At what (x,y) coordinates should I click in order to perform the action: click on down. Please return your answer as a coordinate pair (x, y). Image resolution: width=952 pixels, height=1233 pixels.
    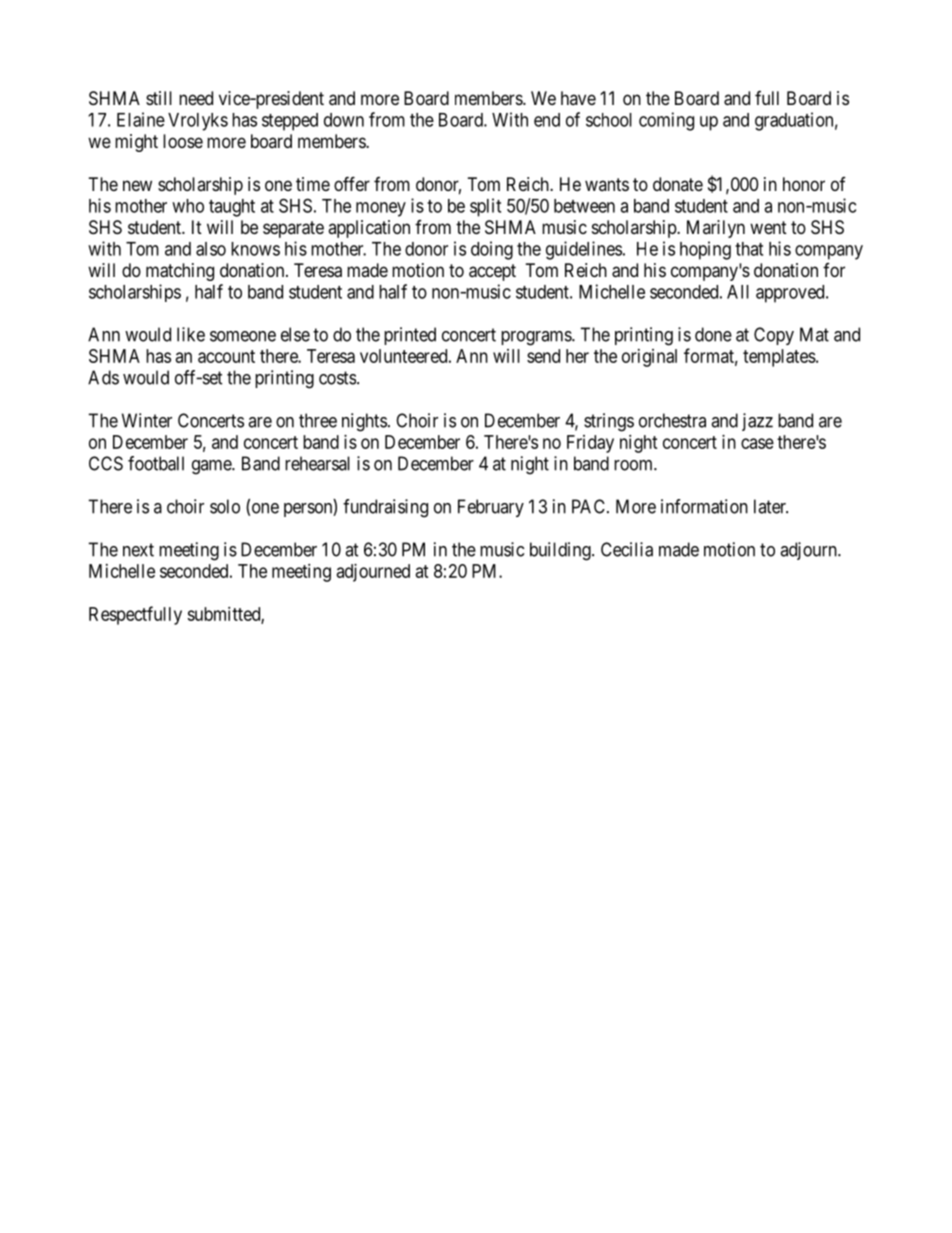
    Looking at the image, I should click on (344, 120).
